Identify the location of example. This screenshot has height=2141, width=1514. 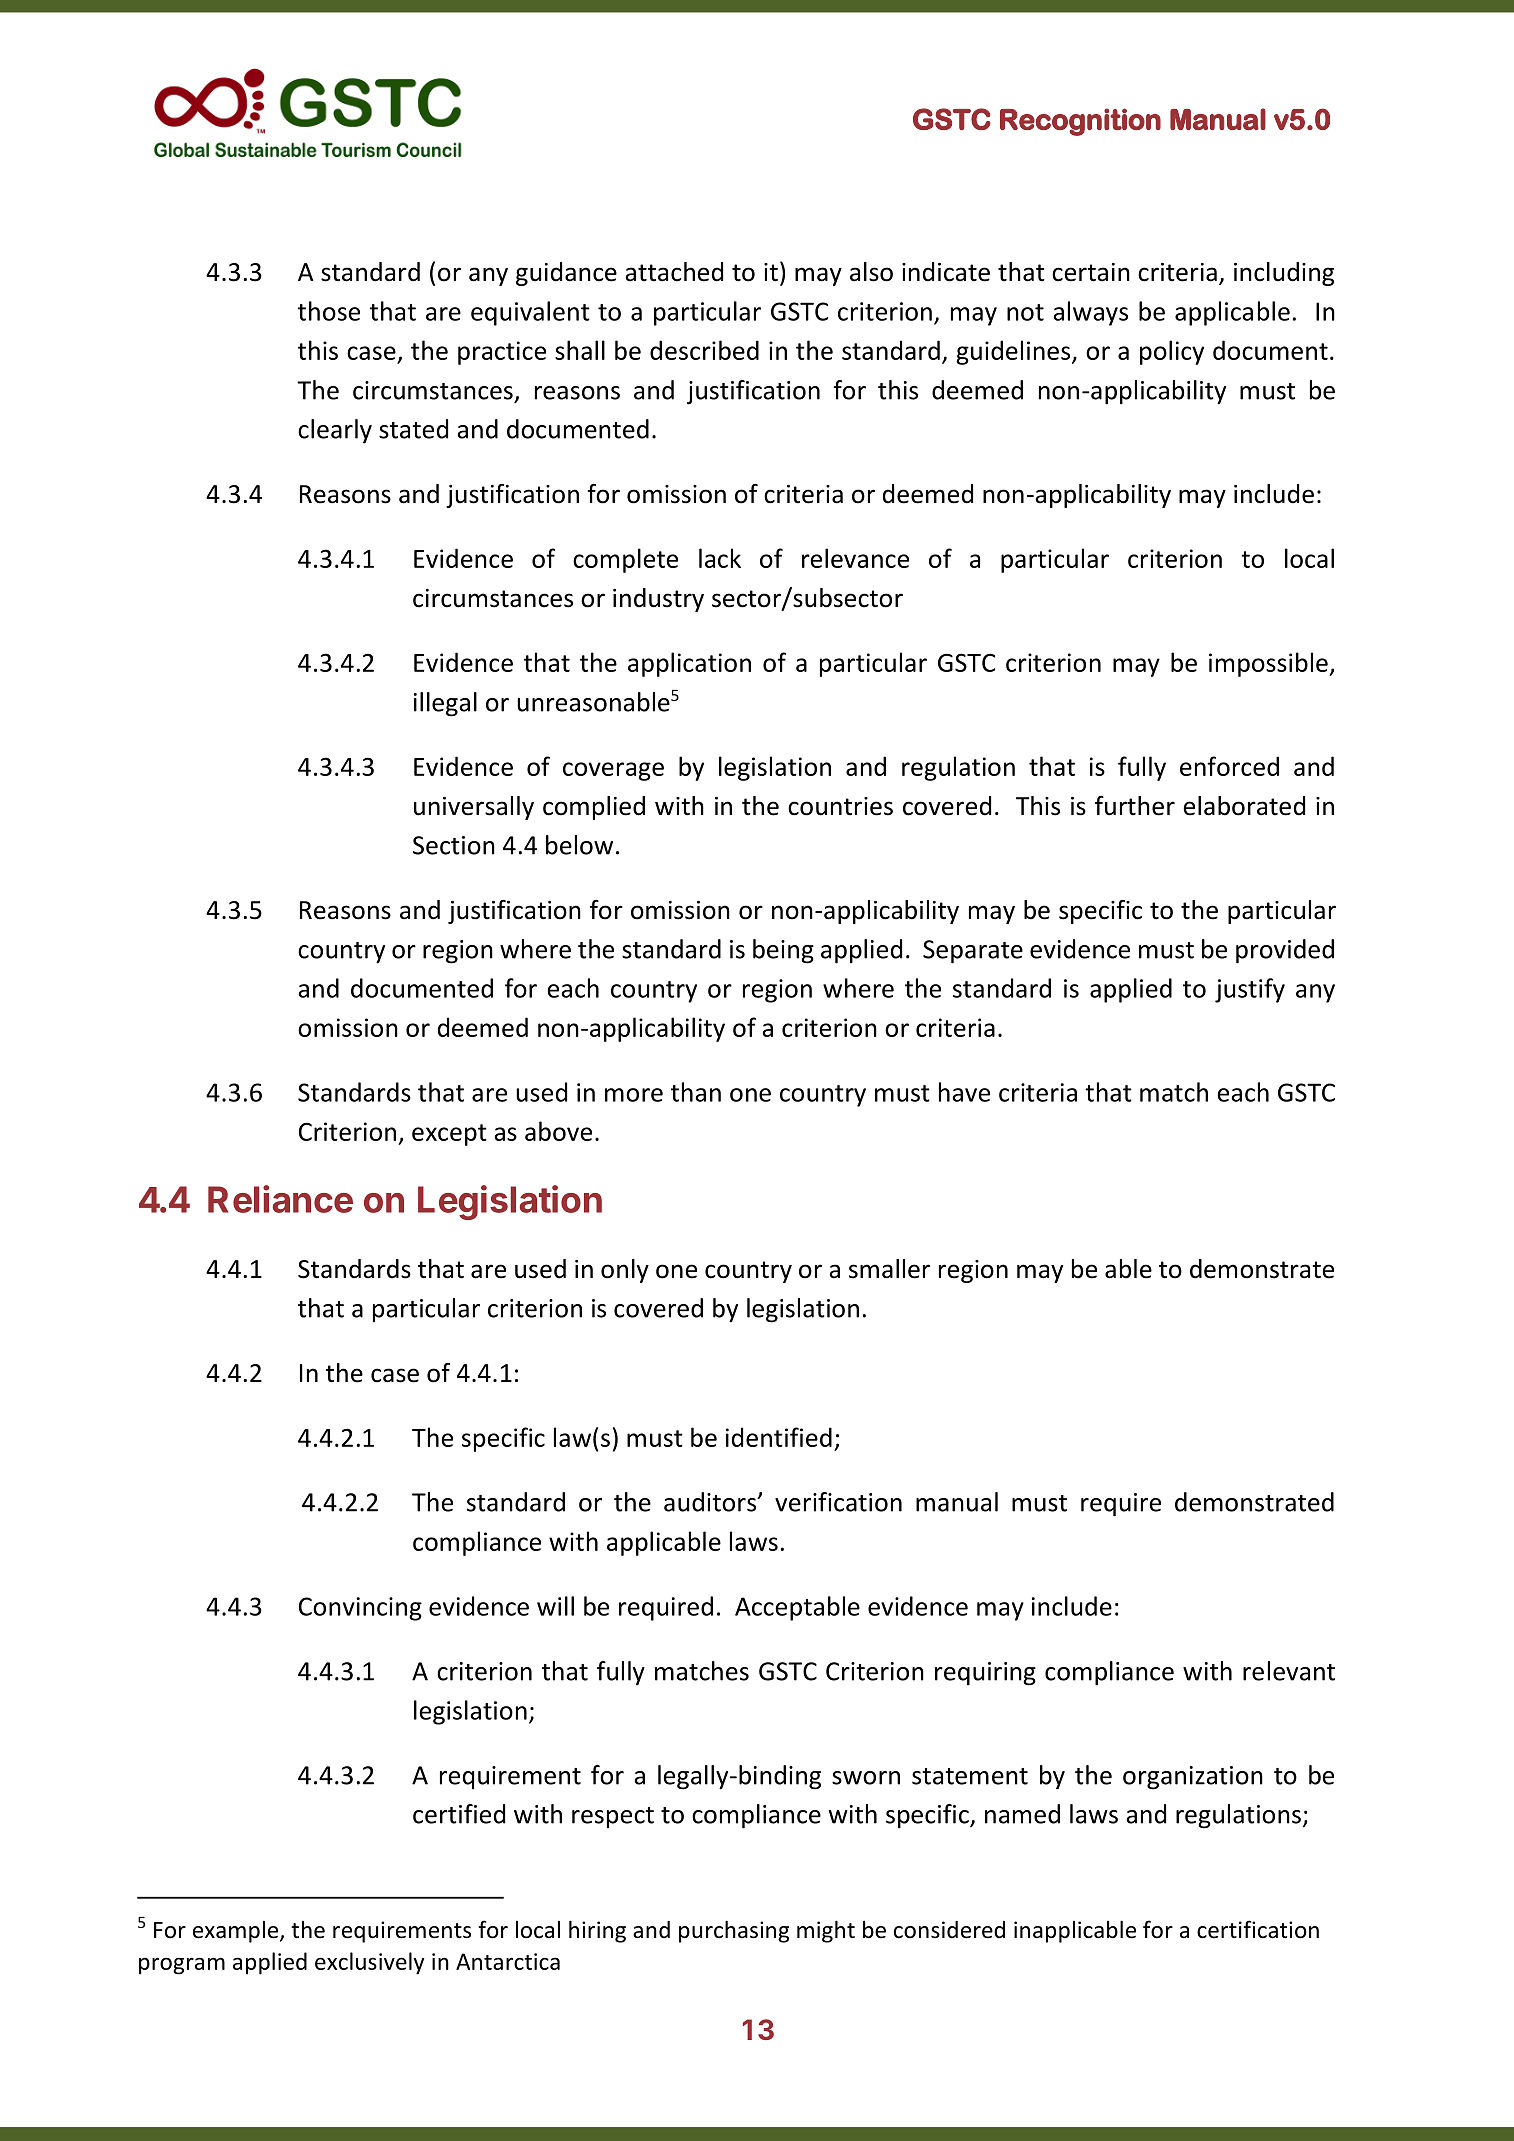
(237, 1932).
